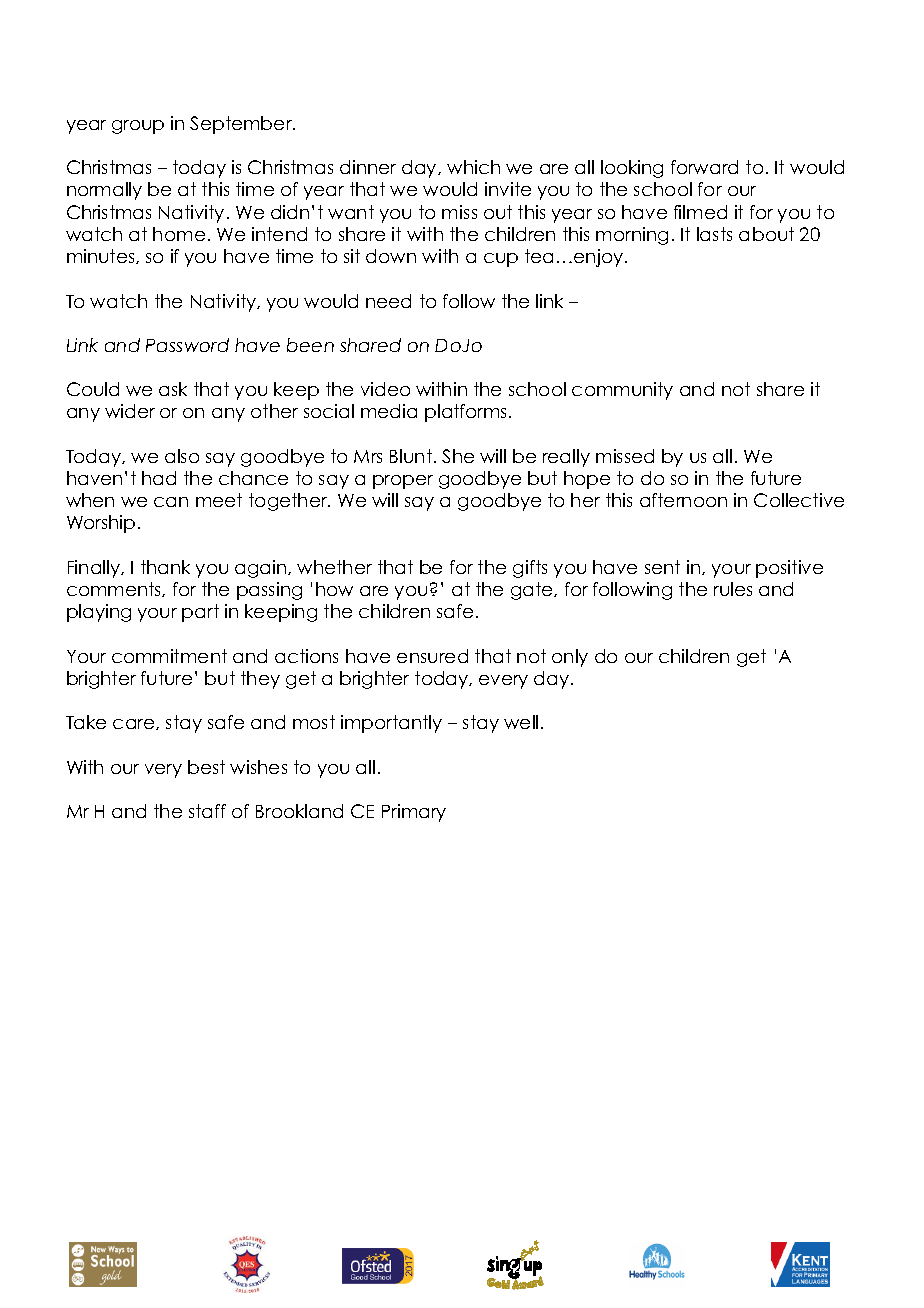 Image resolution: width=924 pixels, height=1308 pixels. Describe the element at coordinates (388, 301) in the screenshot. I see `need` at that location.
